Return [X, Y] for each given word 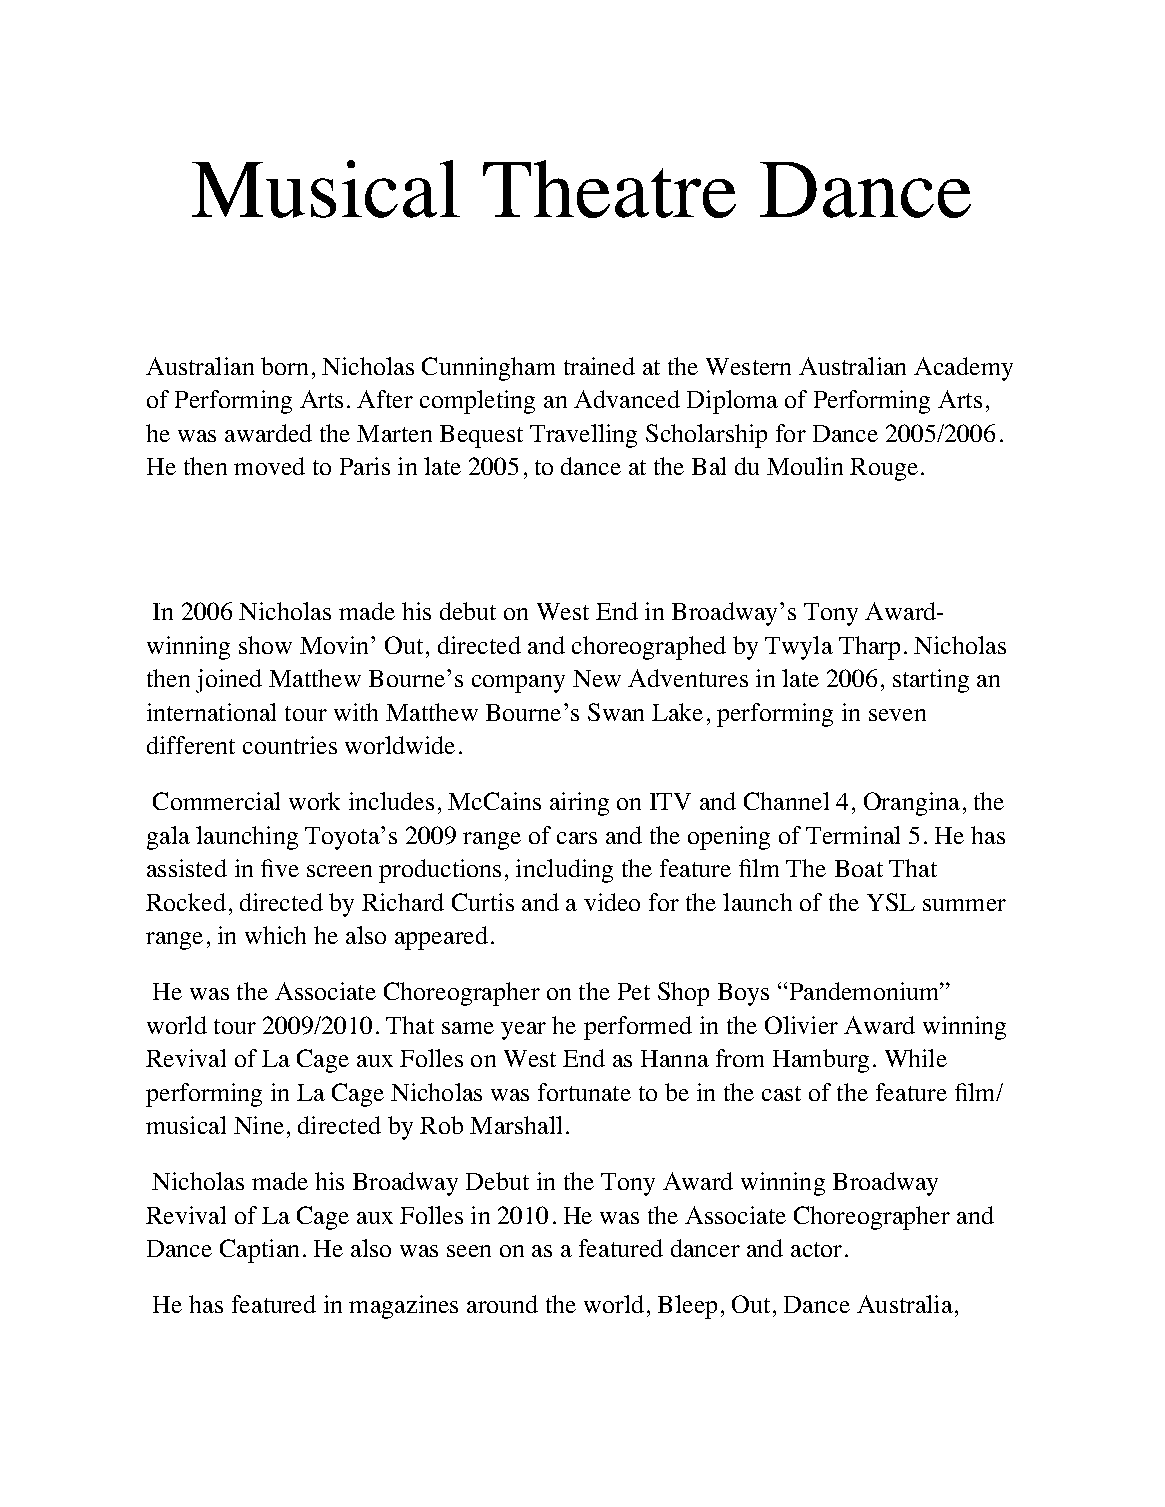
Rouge [884, 469]
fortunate [584, 1092]
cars [577, 838]
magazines [403, 1307]
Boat [859, 868]
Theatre [609, 189]
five [280, 868]
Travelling [583, 436]
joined [229, 681]
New [597, 678]
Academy [963, 369]
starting [931, 681]
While [916, 1058]
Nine [259, 1125]
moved [269, 466]
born [284, 366]
